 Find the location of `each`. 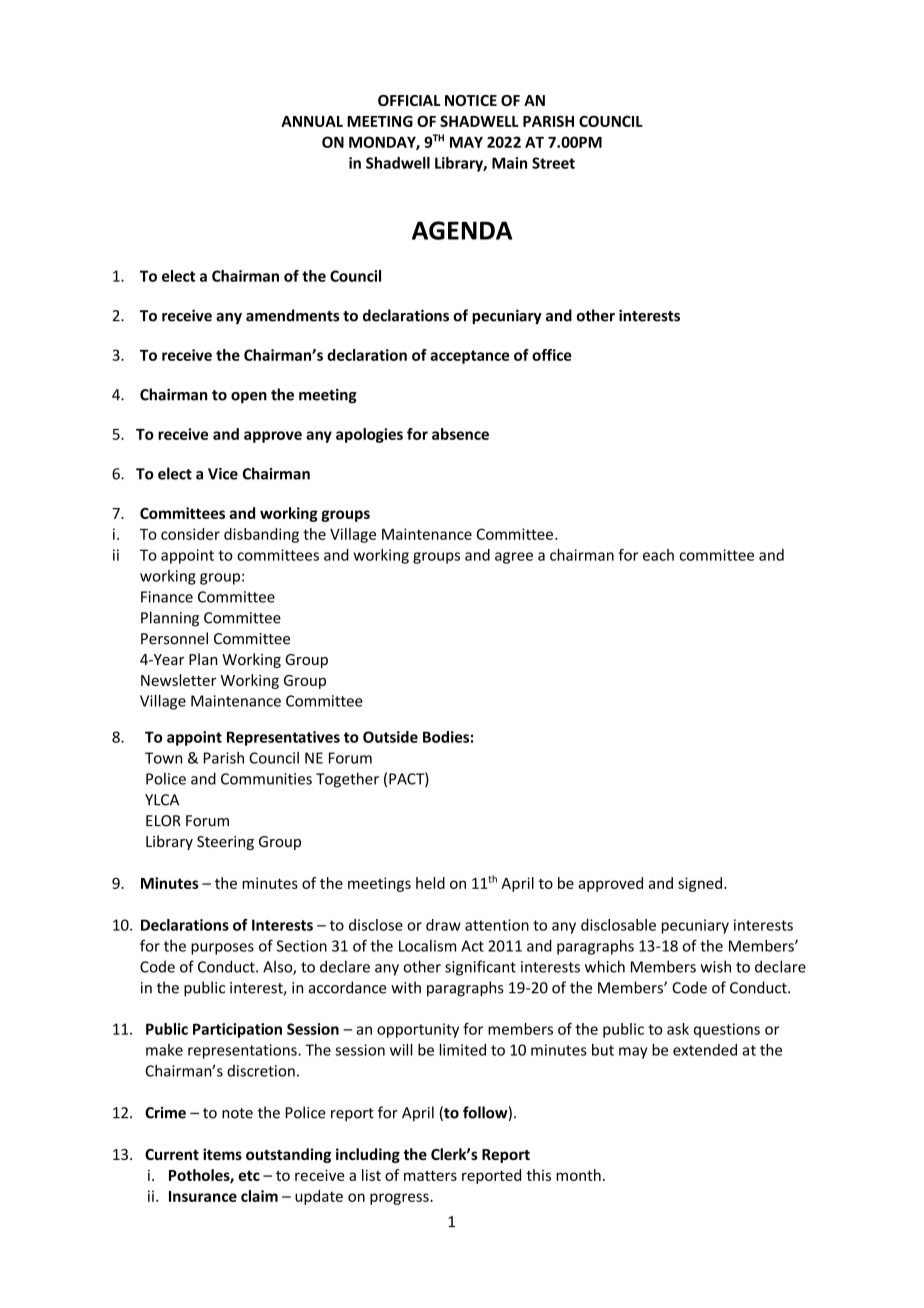

each is located at coordinates (658, 555).
